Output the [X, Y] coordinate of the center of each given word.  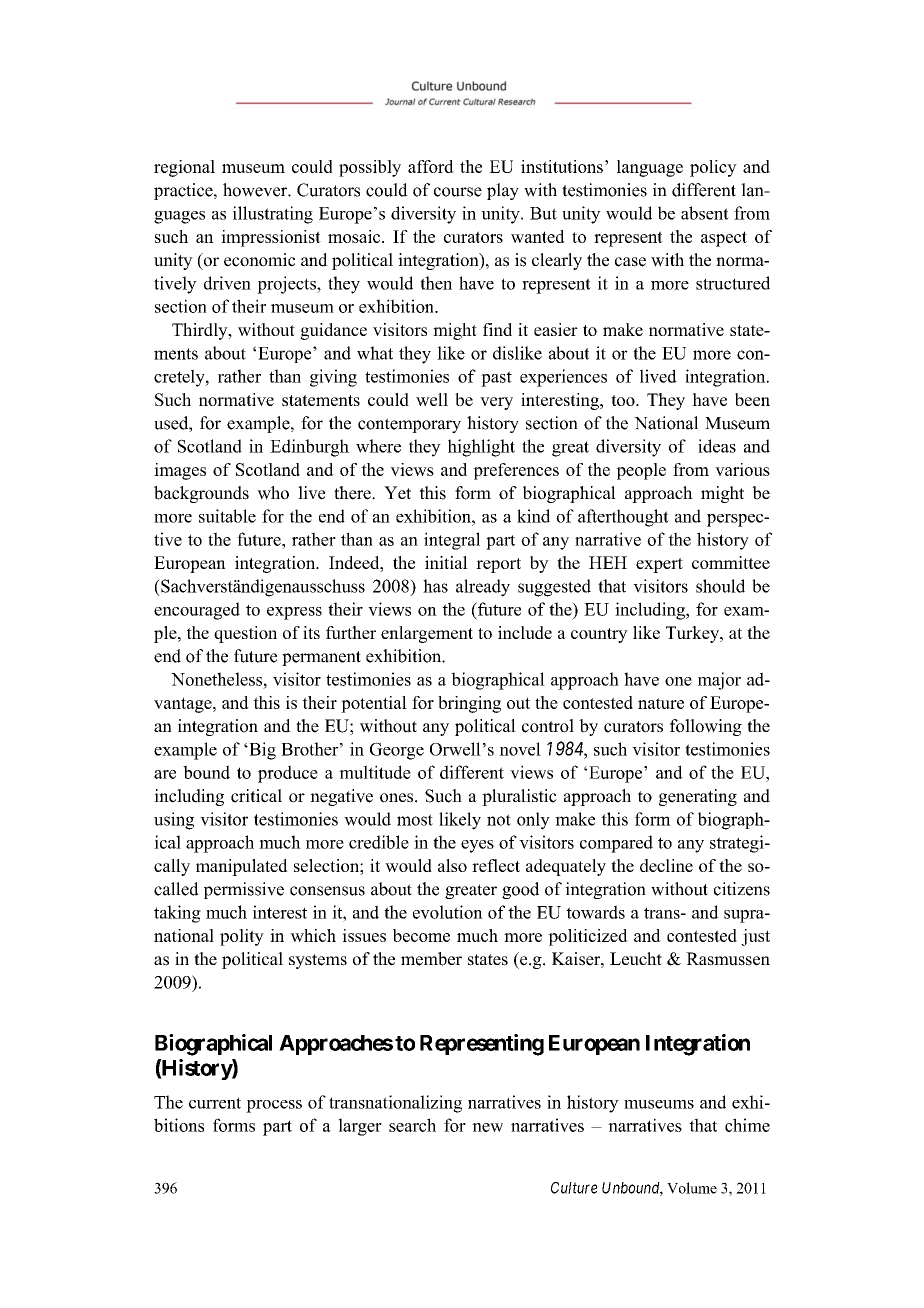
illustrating [273, 215]
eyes [477, 846]
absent [705, 213]
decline [666, 865]
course [458, 192]
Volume [692, 1188]
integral [452, 541]
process [274, 1106]
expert [659, 565]
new [487, 1127]
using [174, 821]
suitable [227, 516]
